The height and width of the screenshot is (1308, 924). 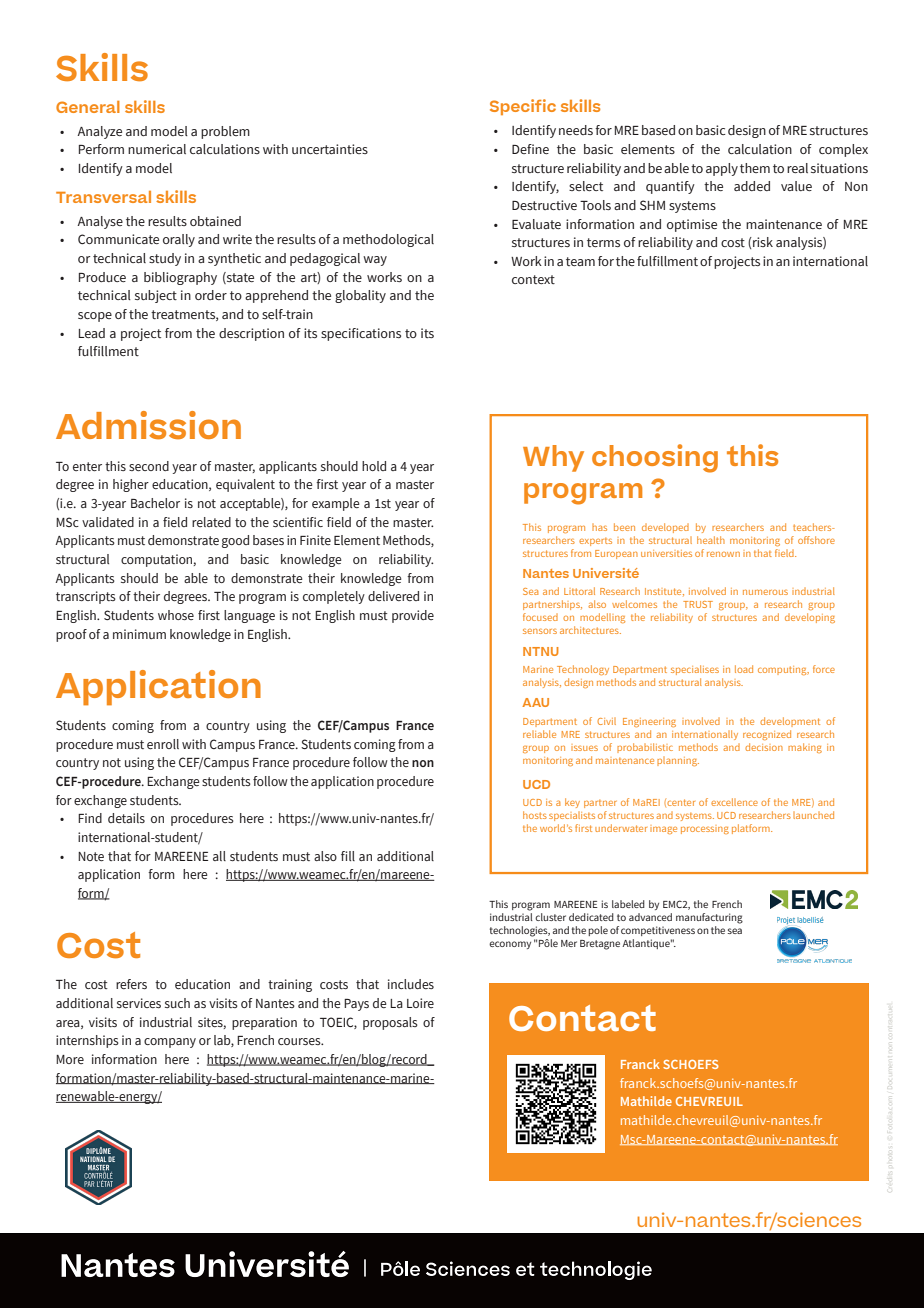 I want to click on delivered, so click(x=393, y=596).
